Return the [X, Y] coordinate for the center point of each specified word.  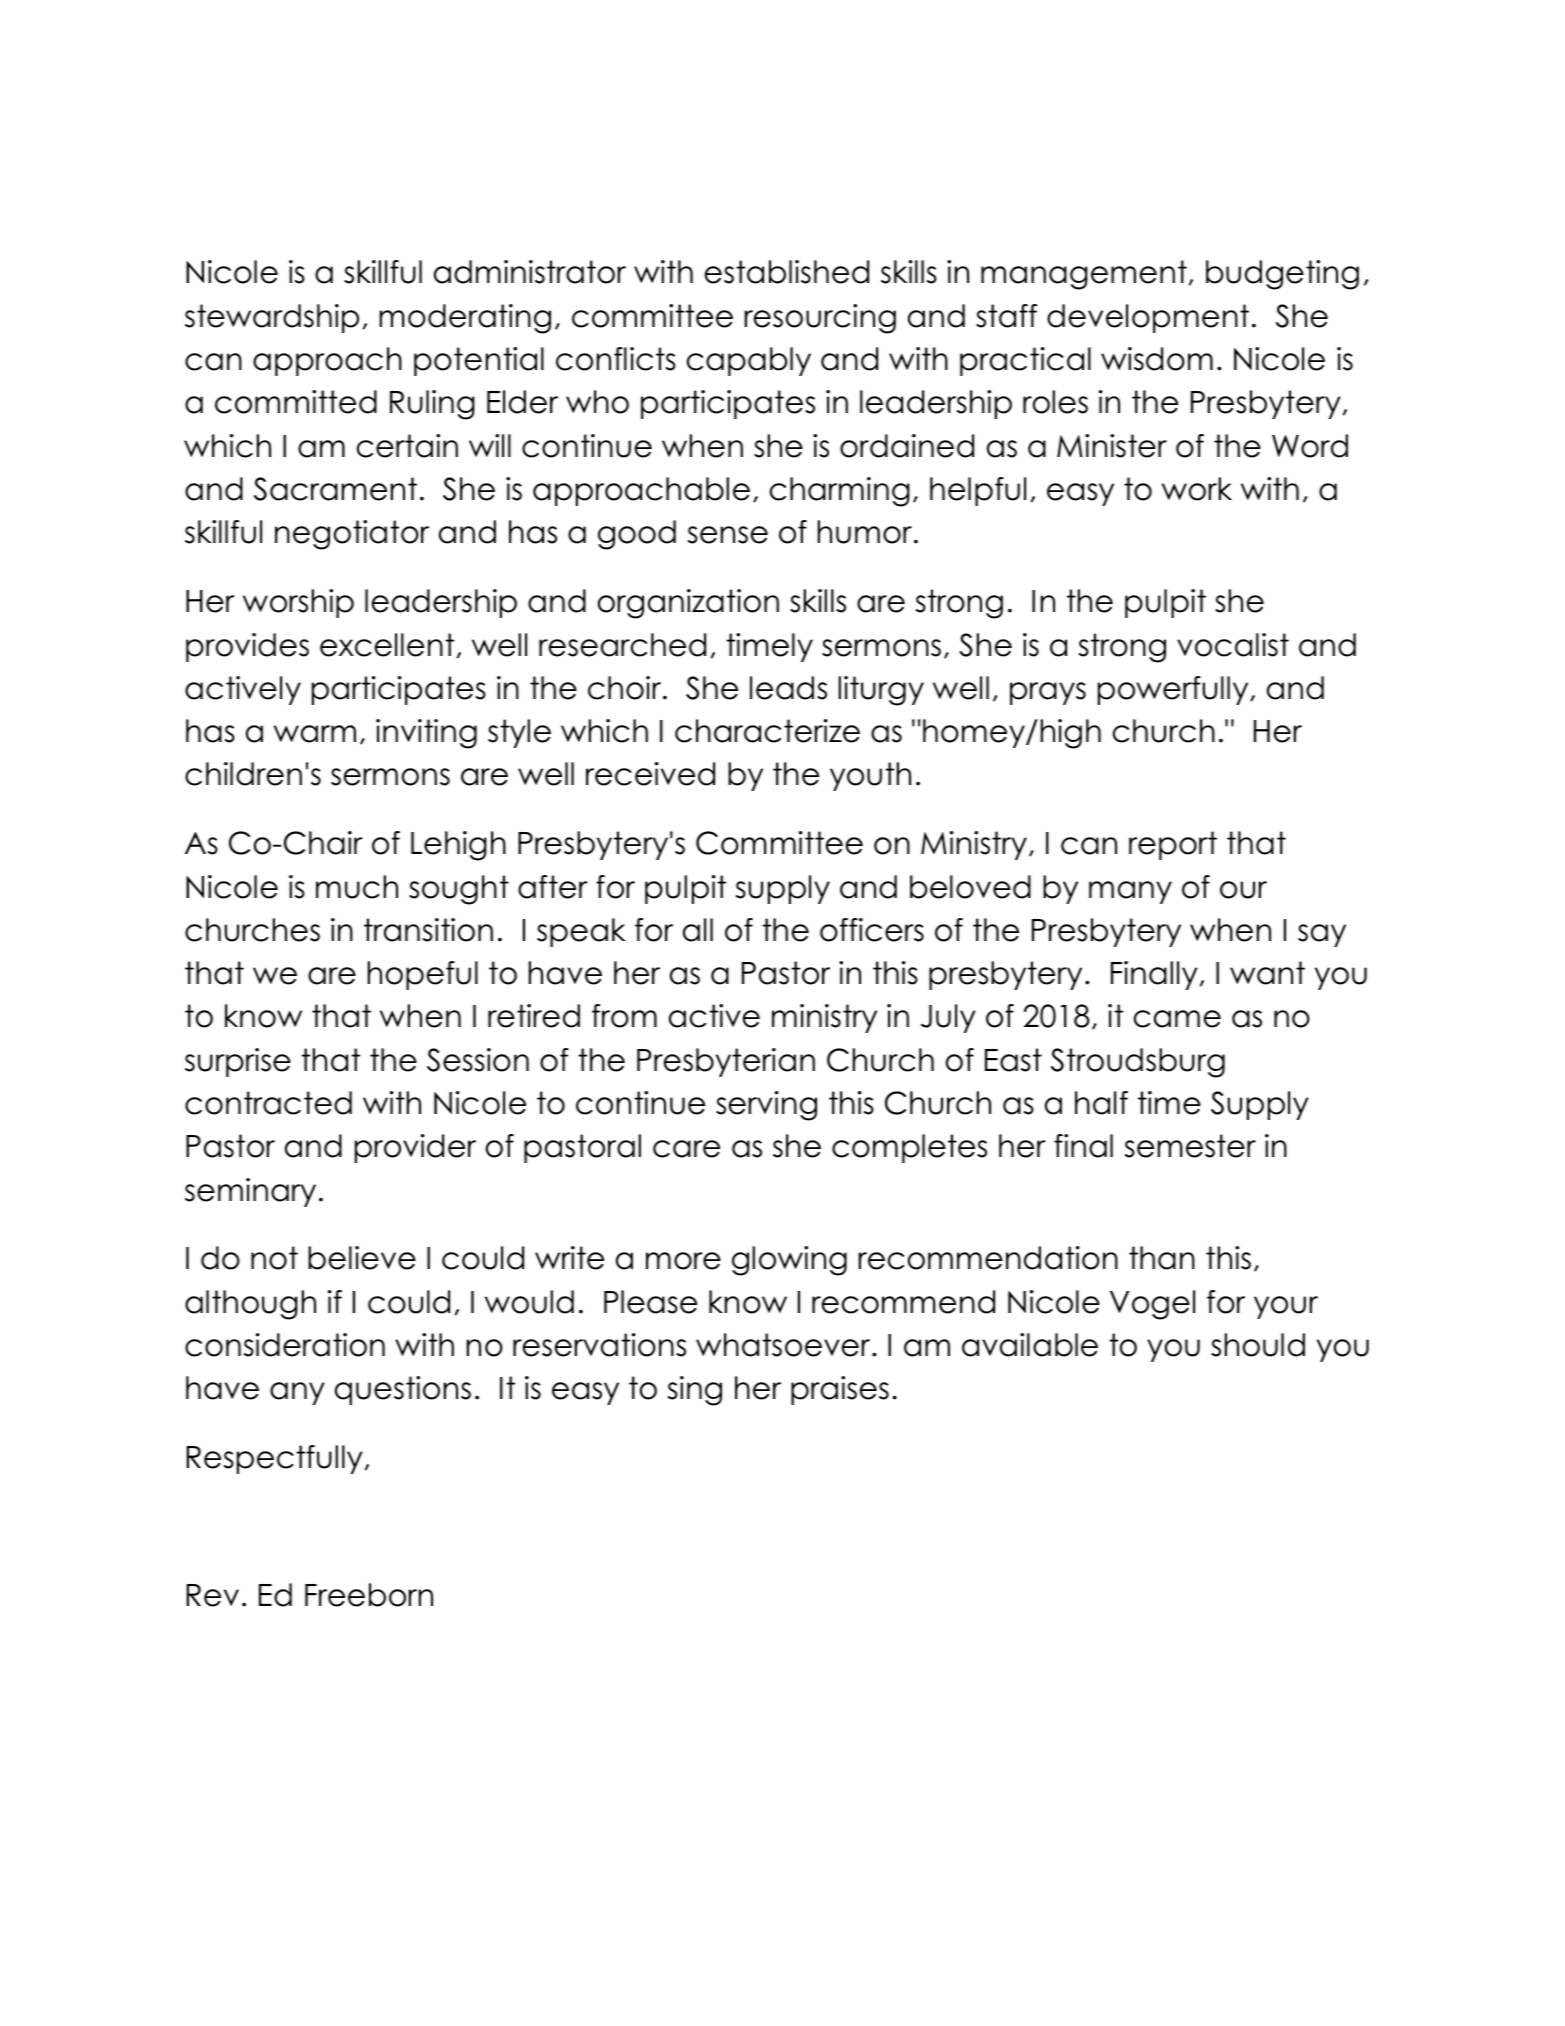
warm [315, 734]
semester [1190, 1146]
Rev [212, 1595]
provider [415, 1148]
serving [766, 1106]
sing [695, 1391]
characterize [767, 731]
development [1148, 318]
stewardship [272, 318]
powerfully [1174, 690]
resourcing [820, 319]
